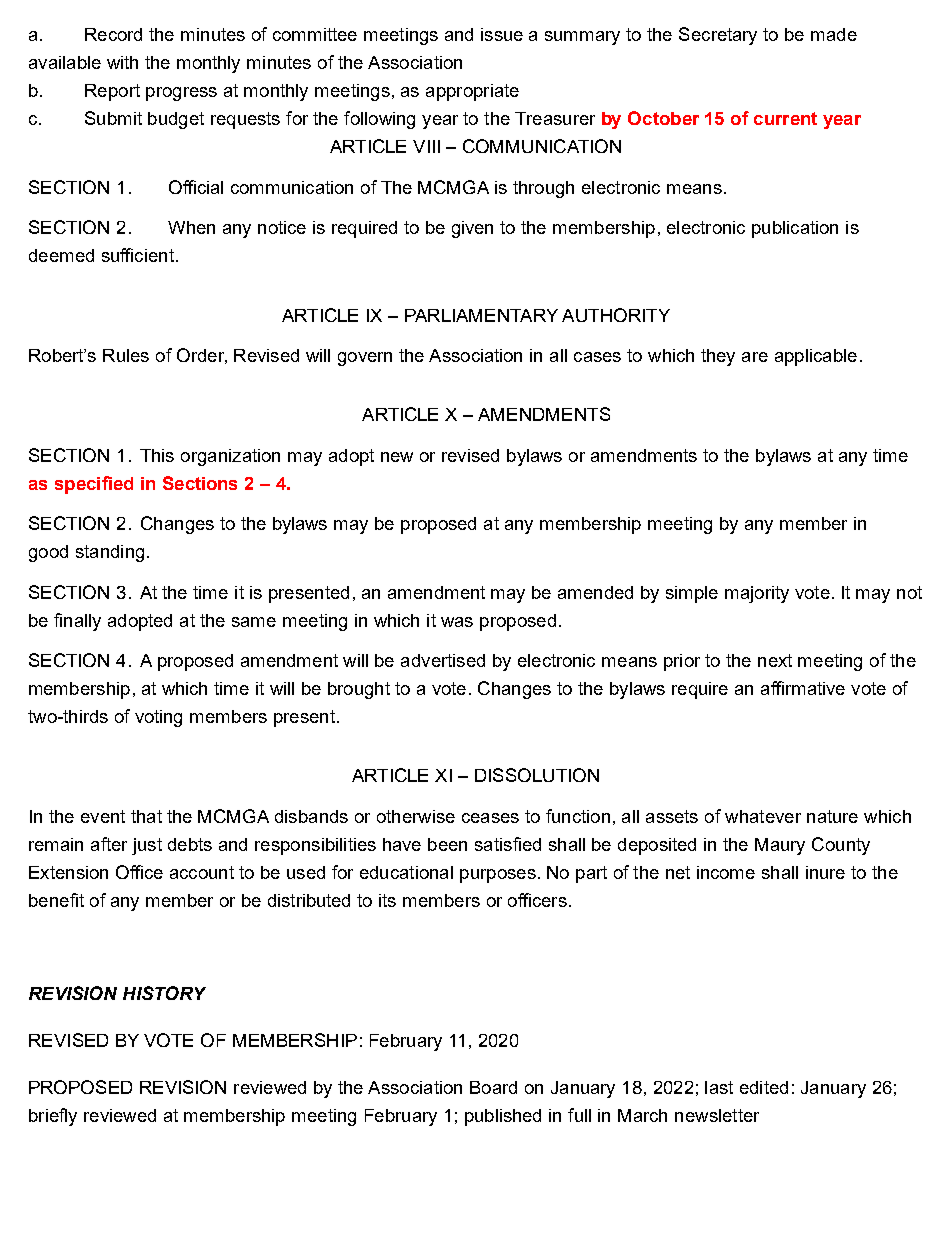 This page has height=1233, width=952. Describe the element at coordinates (457, 622) in the page. I see `was` at that location.
